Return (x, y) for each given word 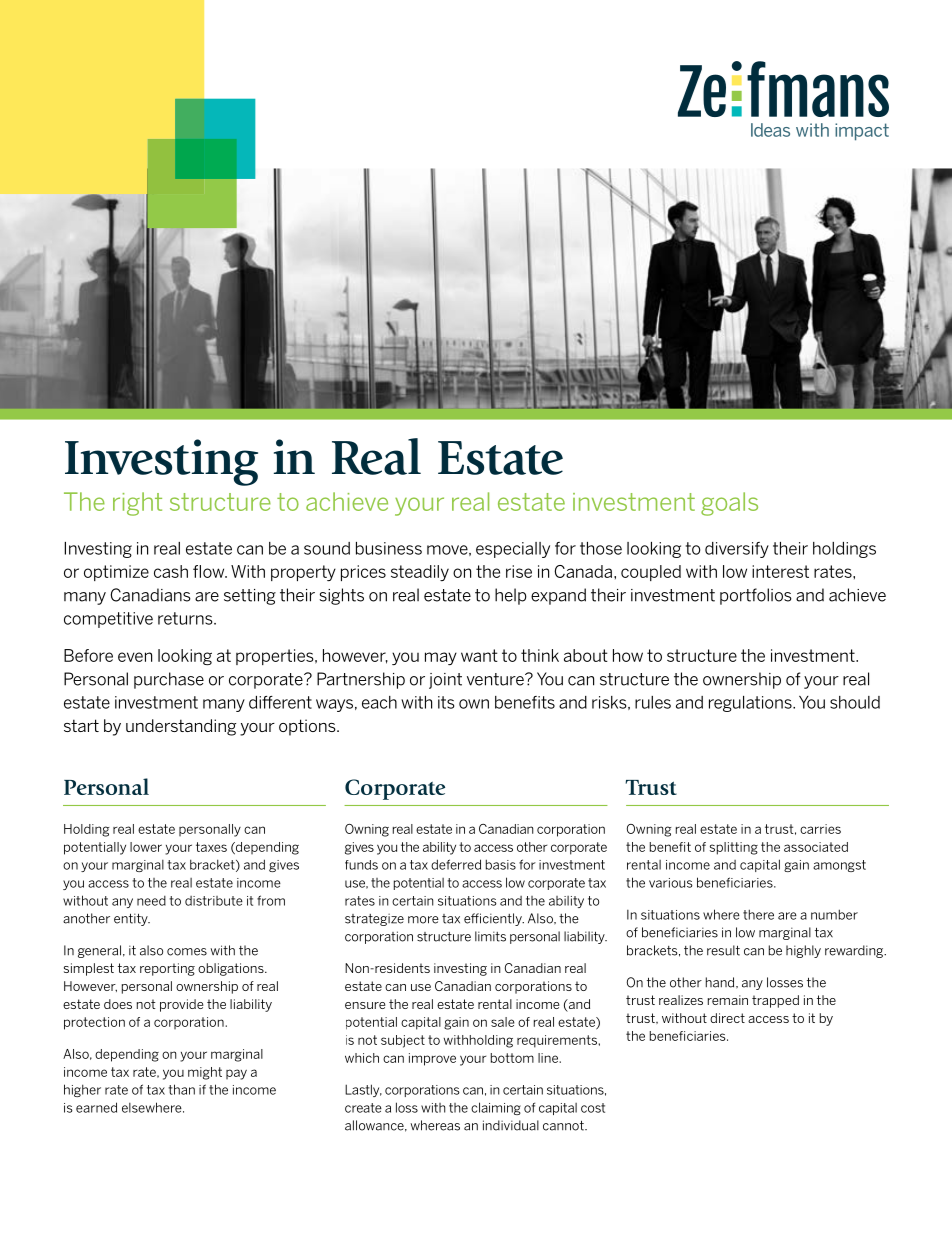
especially (513, 550)
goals (729, 504)
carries (820, 829)
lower (146, 847)
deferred (456, 864)
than (181, 1089)
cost (593, 1108)
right (137, 504)
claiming (496, 1108)
